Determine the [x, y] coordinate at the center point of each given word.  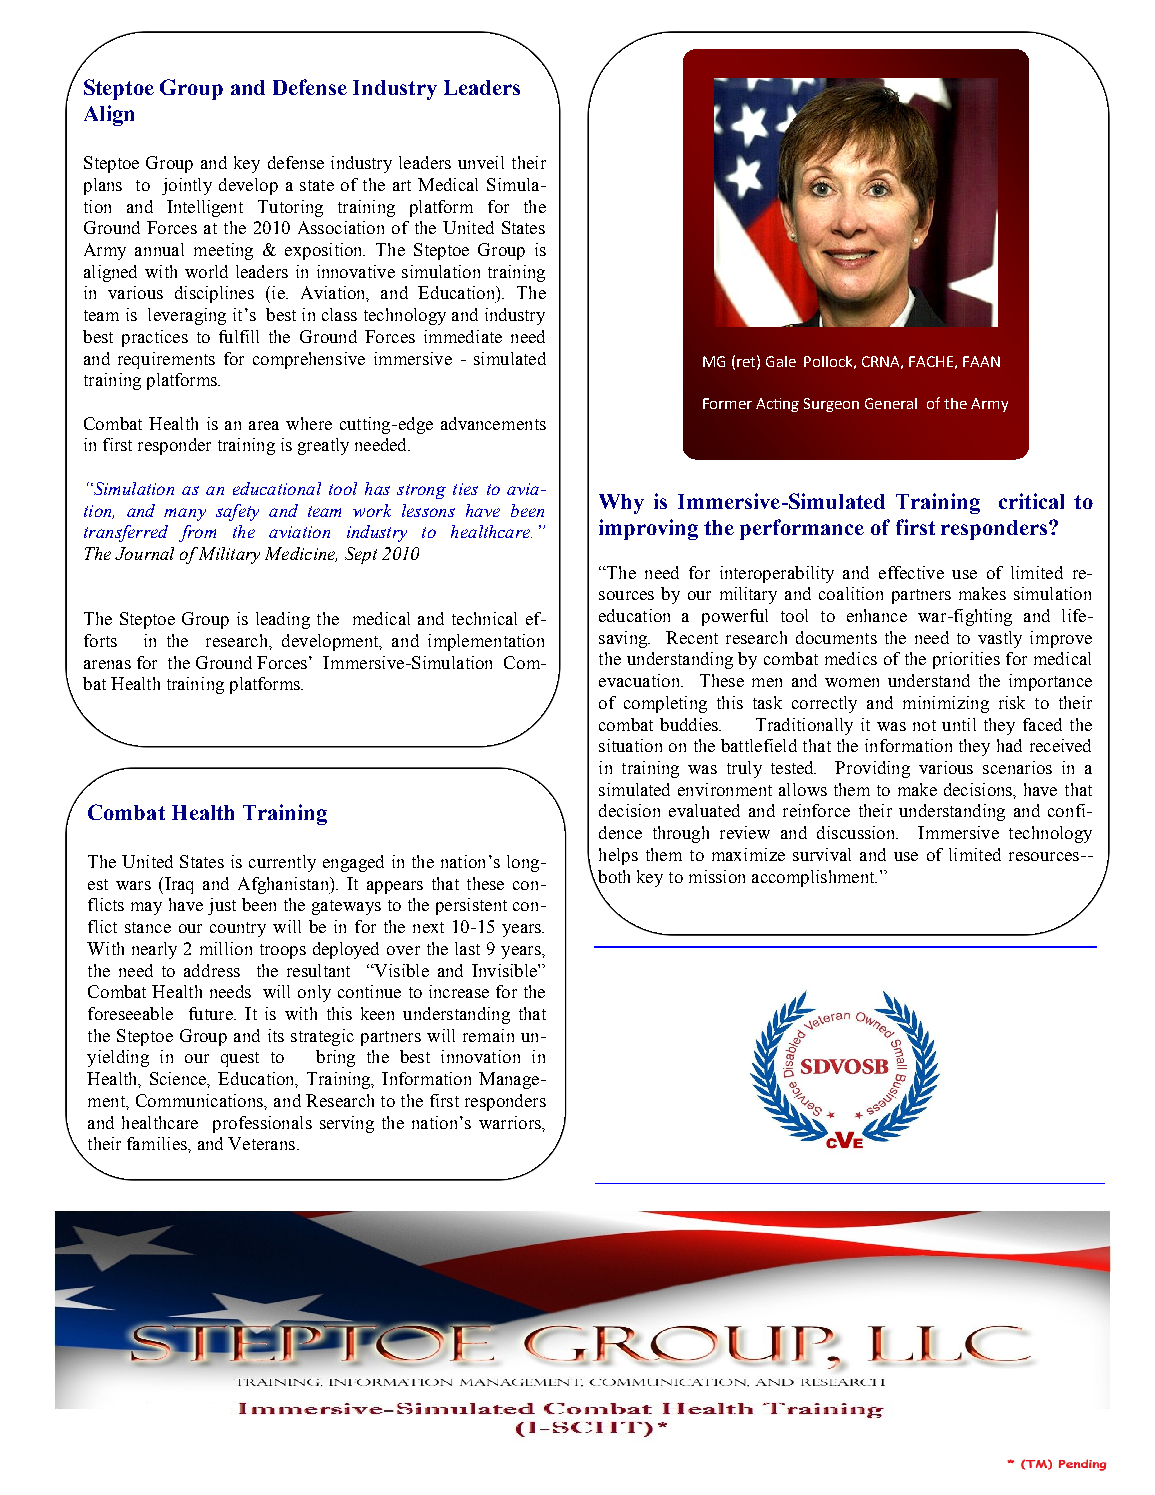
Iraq [179, 885]
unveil [481, 162]
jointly [187, 186]
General [891, 403]
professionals [262, 1124]
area [264, 425]
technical [484, 618]
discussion [857, 832]
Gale [781, 361]
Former [727, 403]
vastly [1000, 639]
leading [283, 620]
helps [618, 856]
